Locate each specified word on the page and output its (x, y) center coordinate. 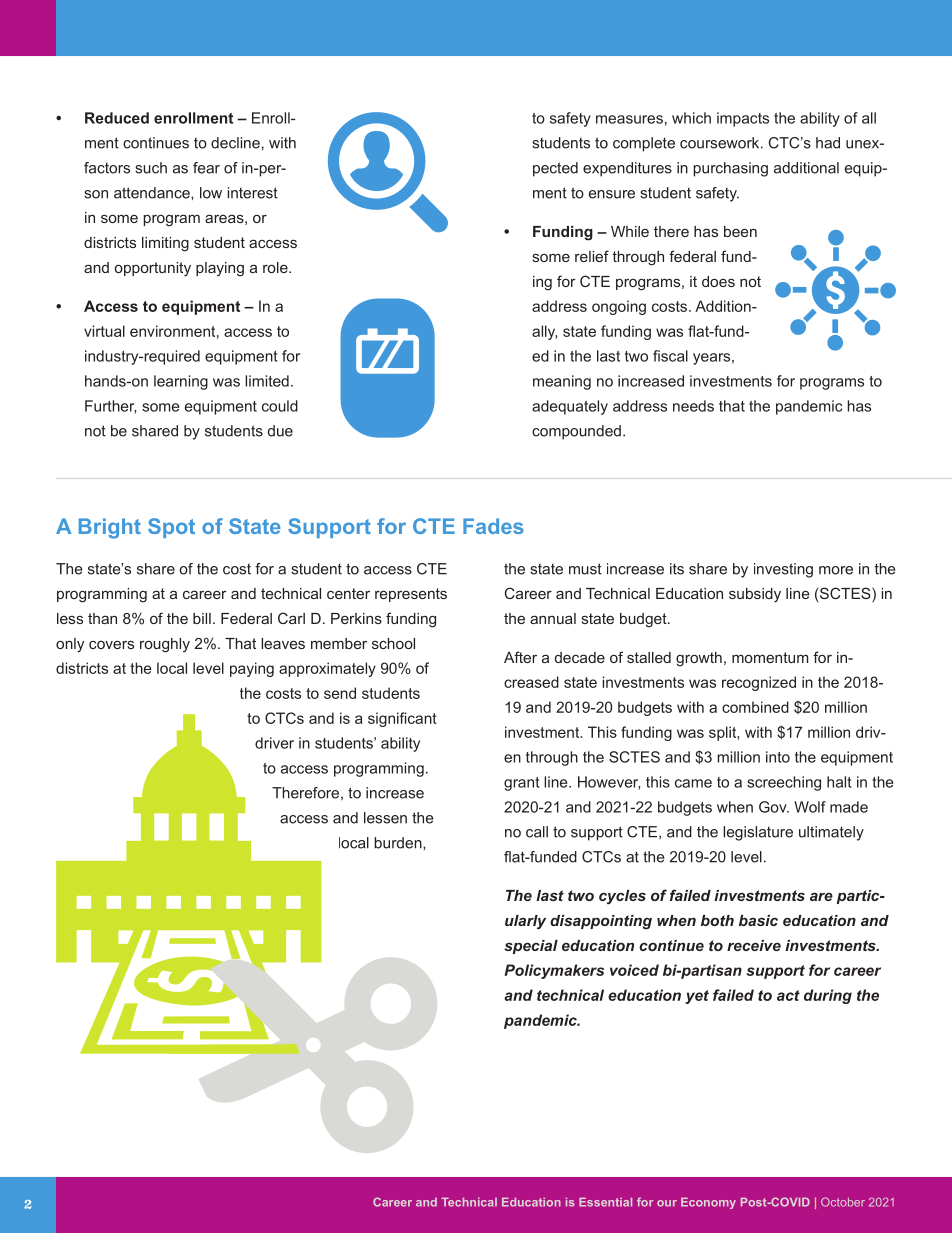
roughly (165, 645)
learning (181, 382)
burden (399, 843)
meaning (562, 382)
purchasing (730, 169)
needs (693, 406)
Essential (605, 1202)
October (843, 1202)
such (151, 168)
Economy (708, 1203)
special (531, 947)
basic (758, 920)
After (520, 657)
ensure (612, 194)
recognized (759, 683)
